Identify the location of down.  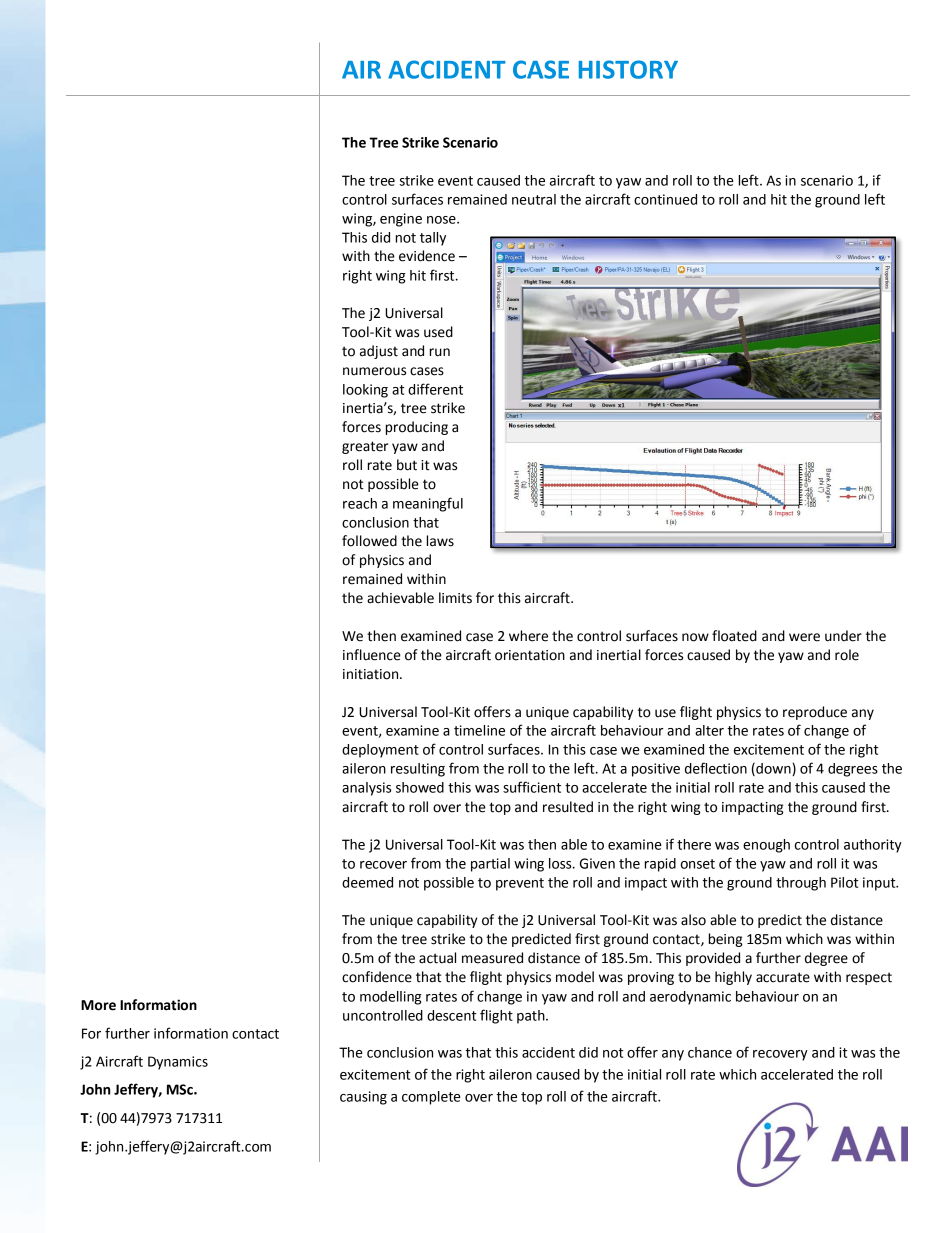
(773, 769).
